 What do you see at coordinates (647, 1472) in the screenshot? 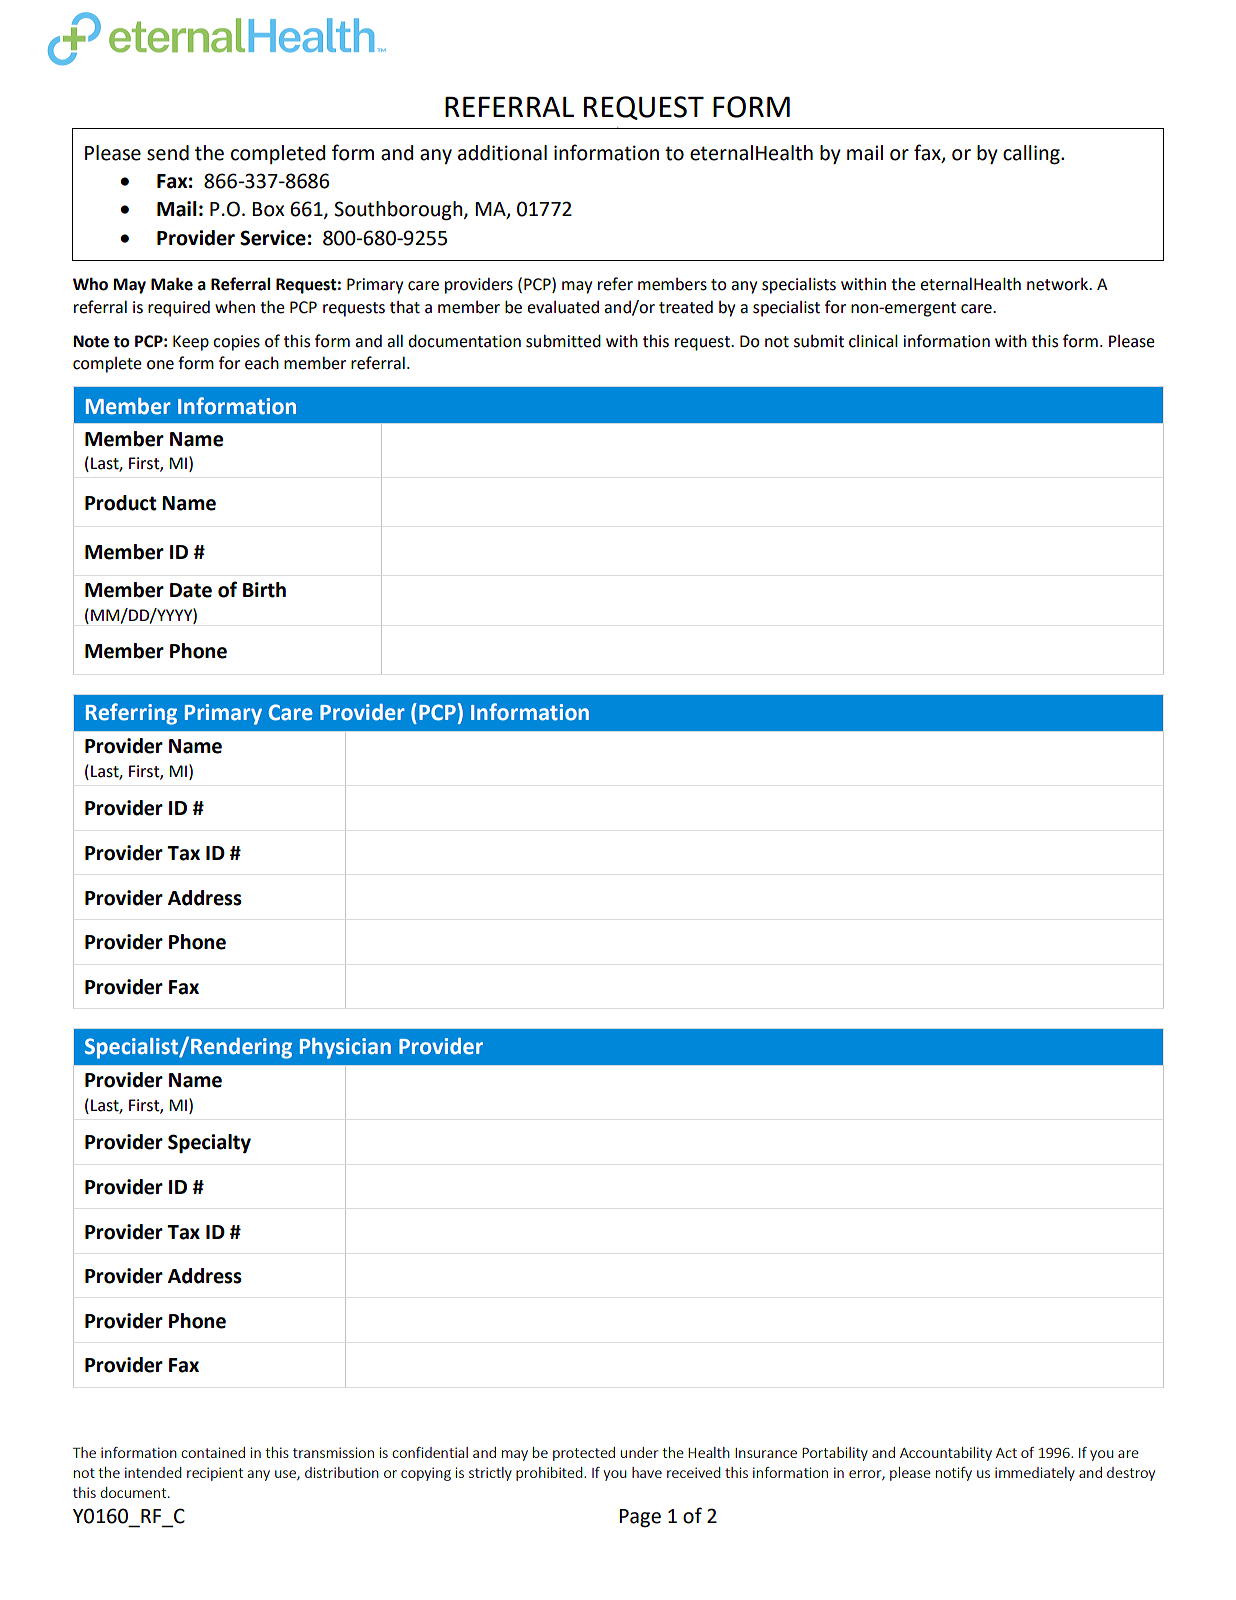
I see `have` at bounding box center [647, 1472].
